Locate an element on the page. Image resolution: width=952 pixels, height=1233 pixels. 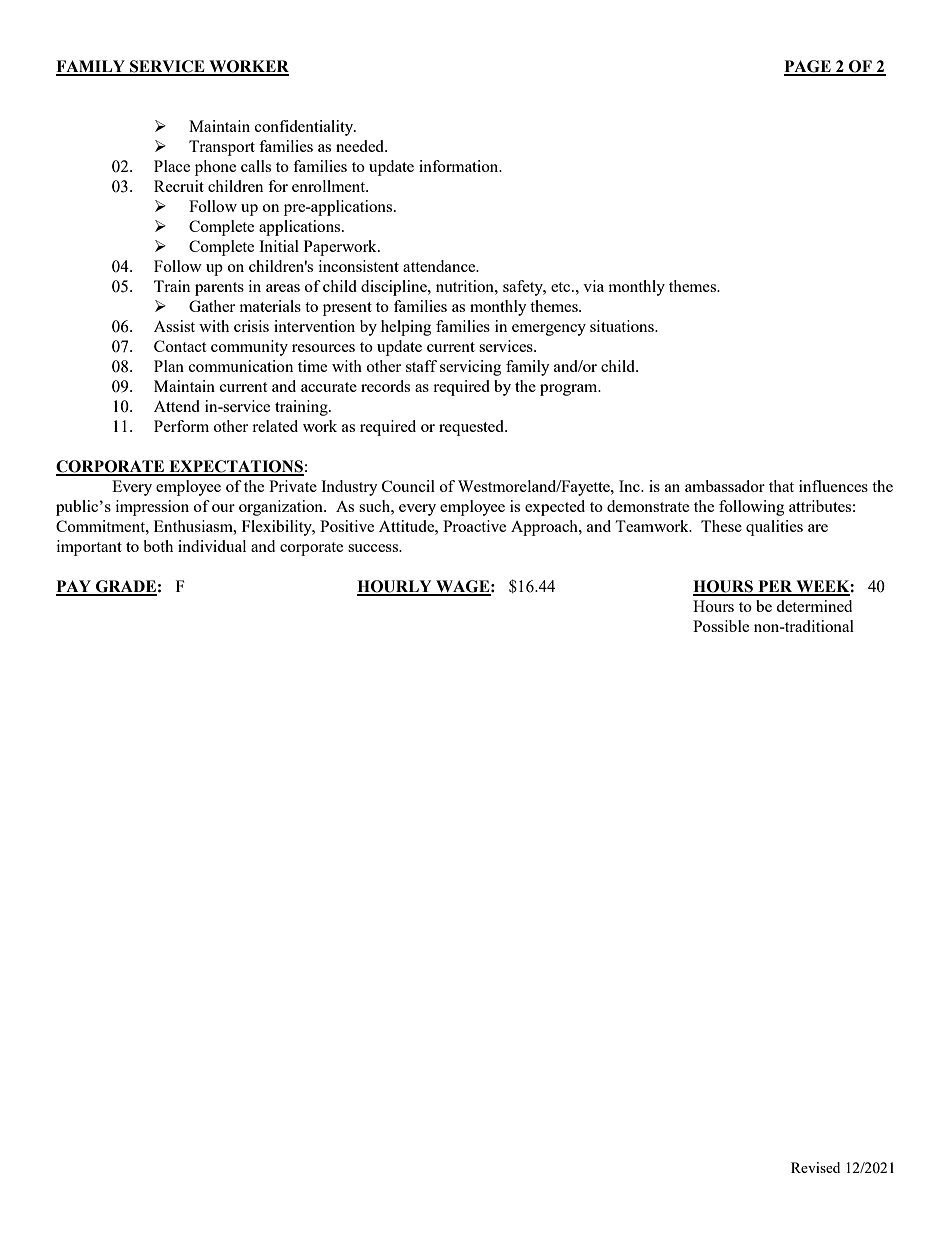
information is located at coordinates (460, 166).
